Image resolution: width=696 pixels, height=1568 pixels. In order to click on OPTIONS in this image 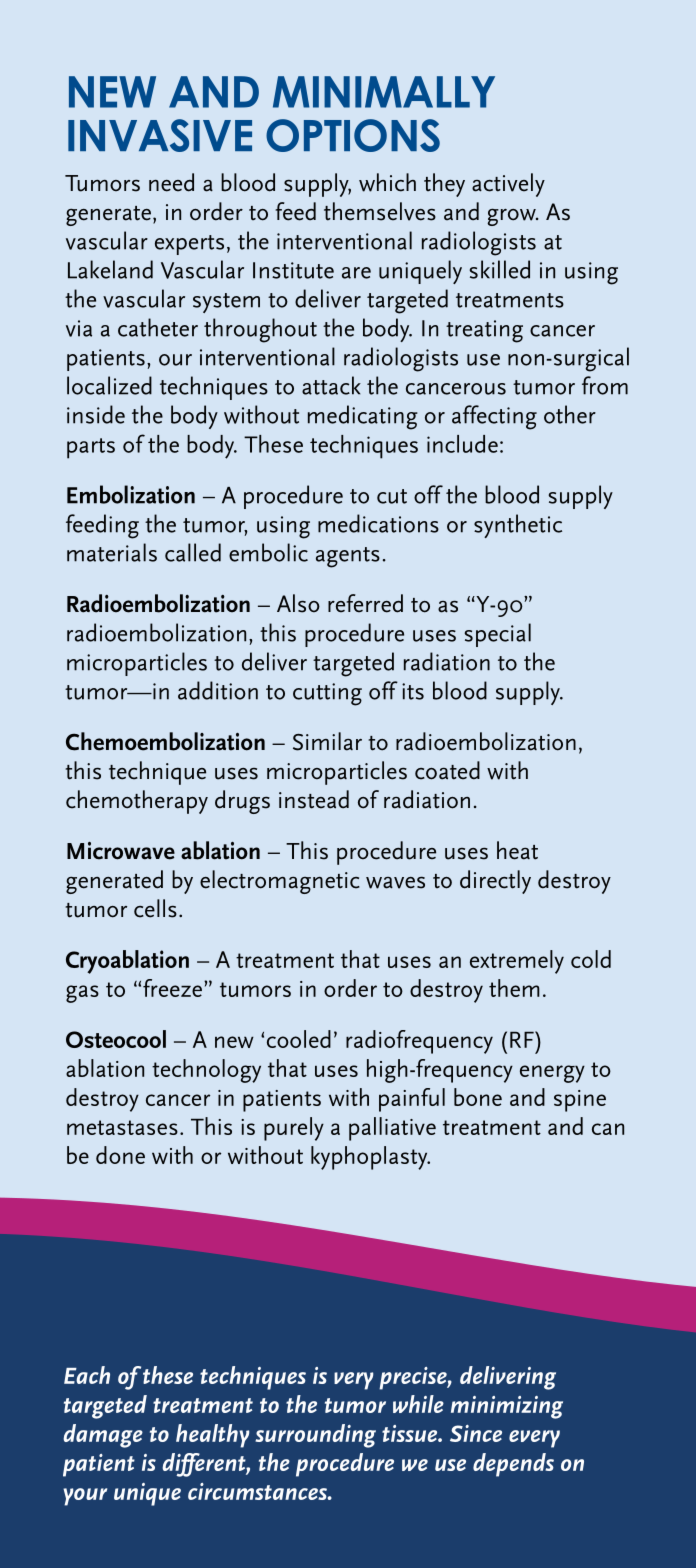, I will do `click(353, 135)`.
